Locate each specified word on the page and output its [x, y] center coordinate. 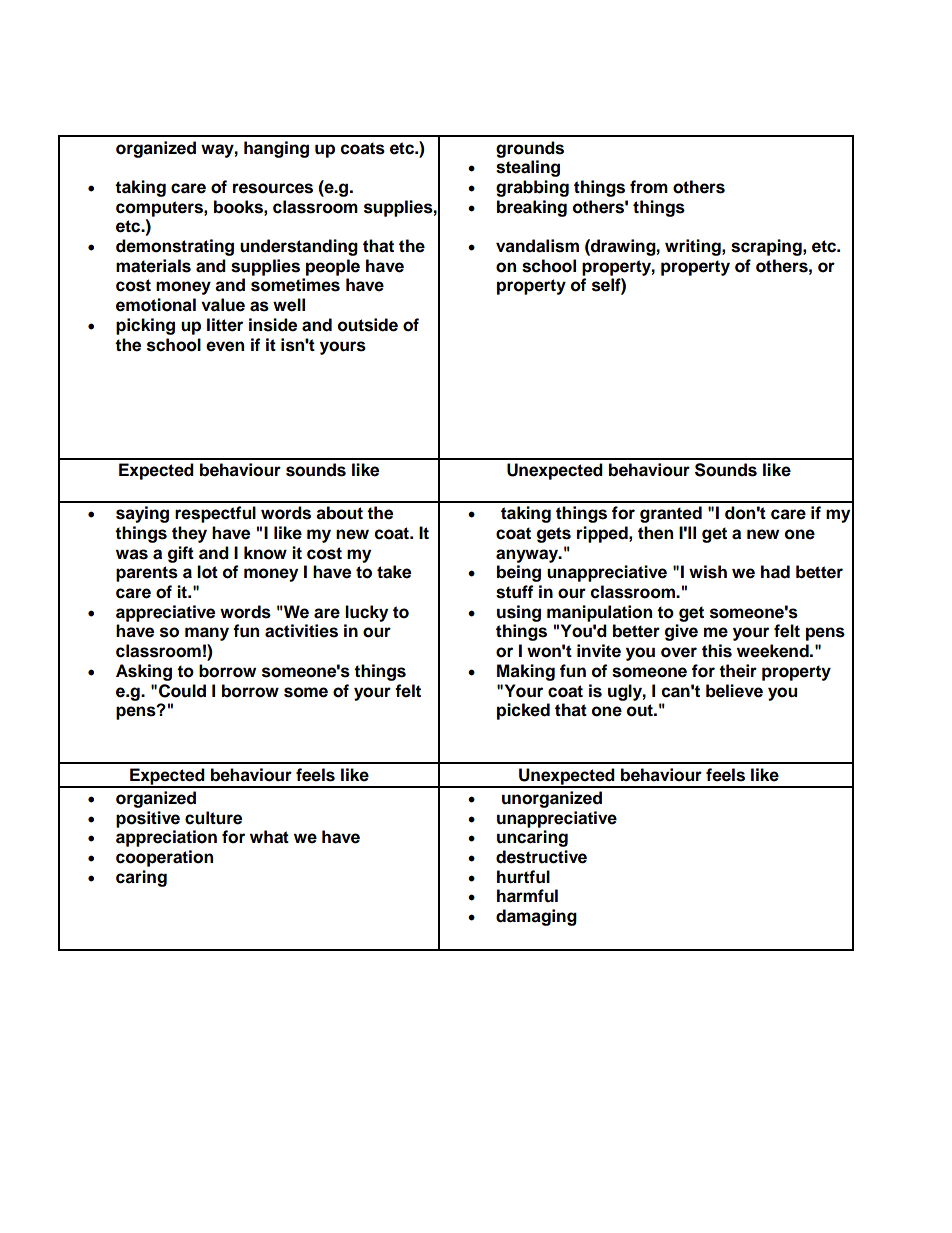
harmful [527, 896]
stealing [528, 168]
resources [273, 188]
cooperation [164, 858]
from [649, 187]
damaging [536, 917]
